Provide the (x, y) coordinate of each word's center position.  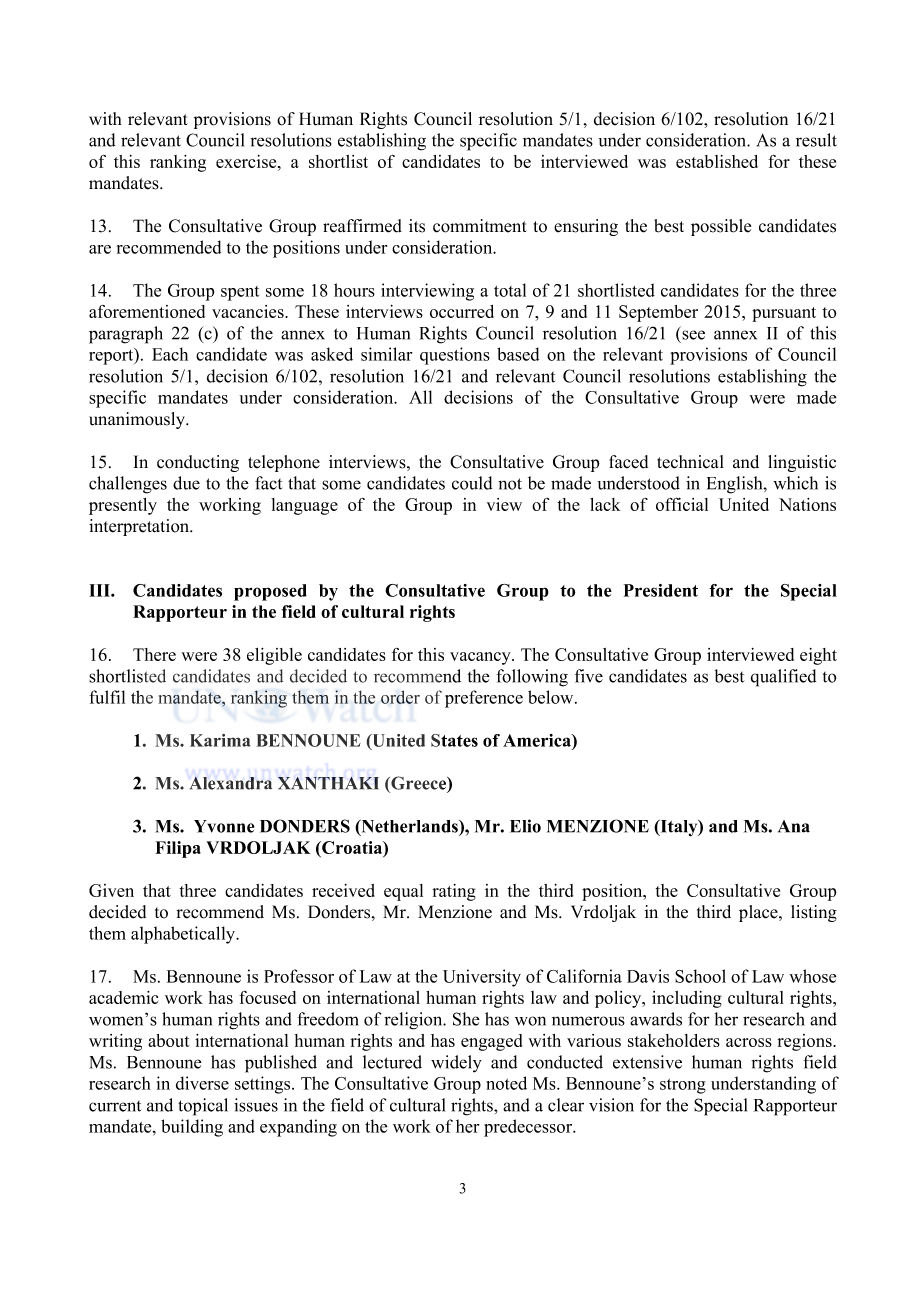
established (717, 161)
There (154, 654)
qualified (783, 678)
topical (203, 1107)
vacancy (481, 658)
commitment (480, 226)
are (100, 249)
